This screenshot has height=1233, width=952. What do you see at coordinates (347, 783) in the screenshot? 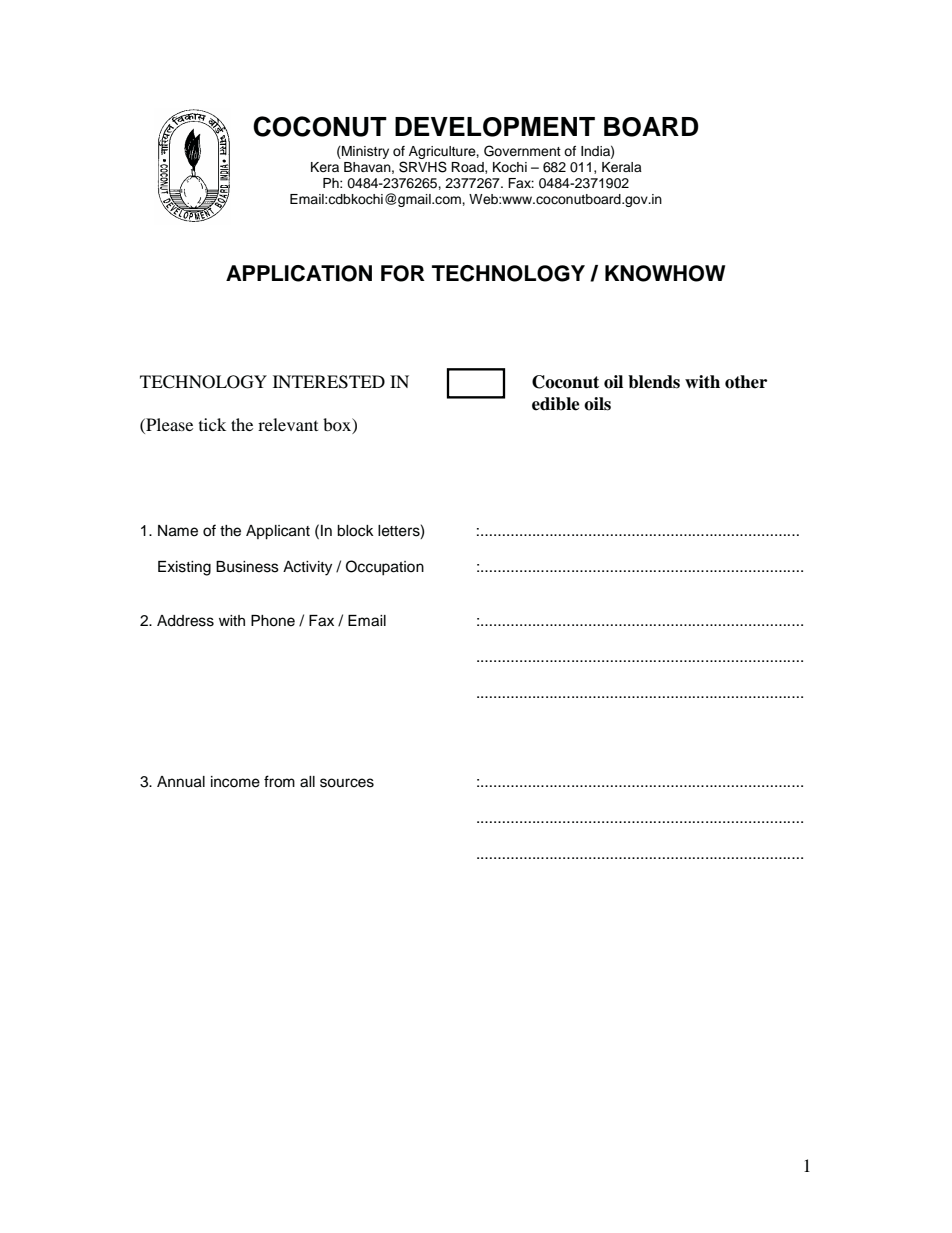
I see `sources` at bounding box center [347, 783].
